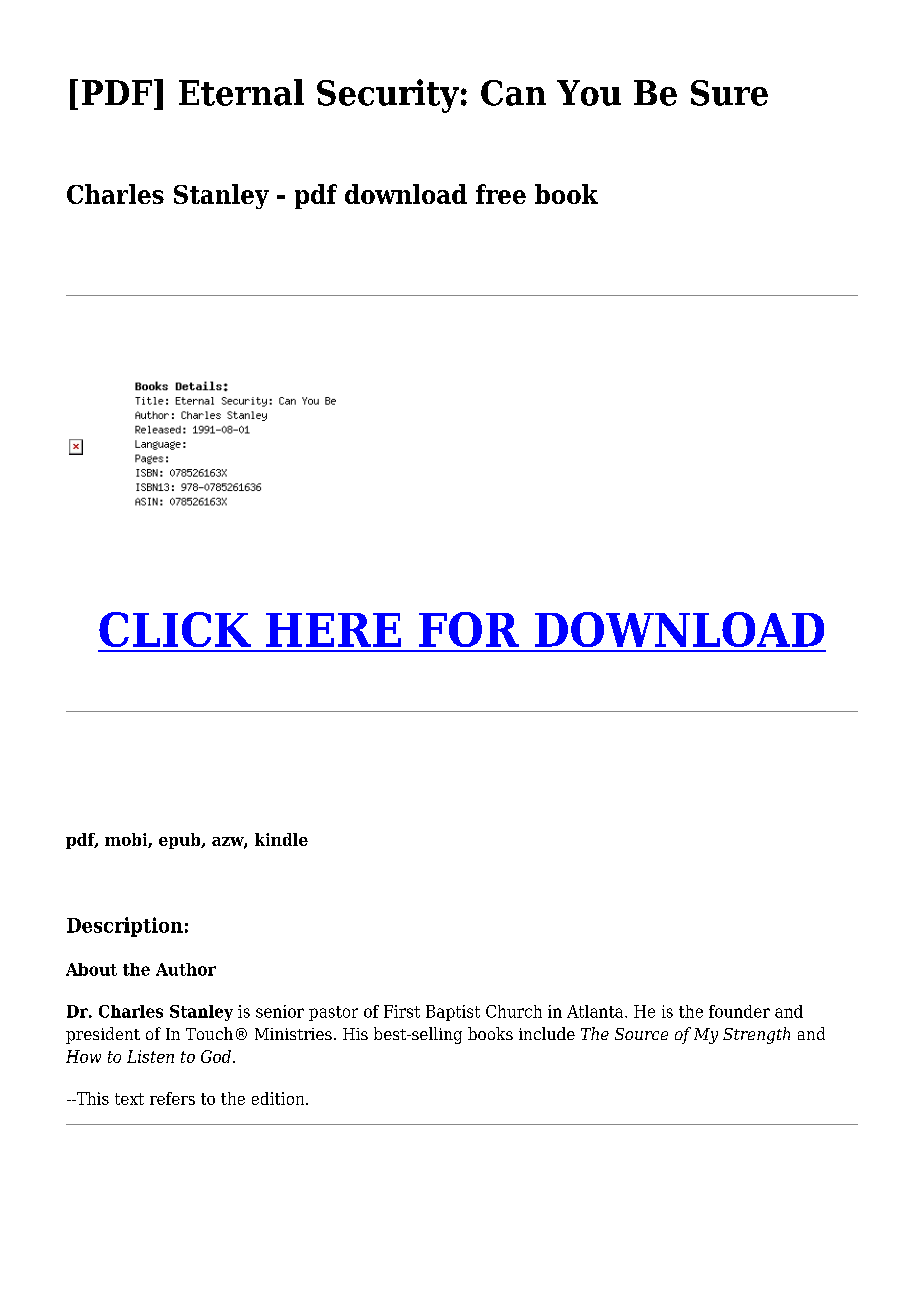  I want to click on senior, so click(280, 1011).
